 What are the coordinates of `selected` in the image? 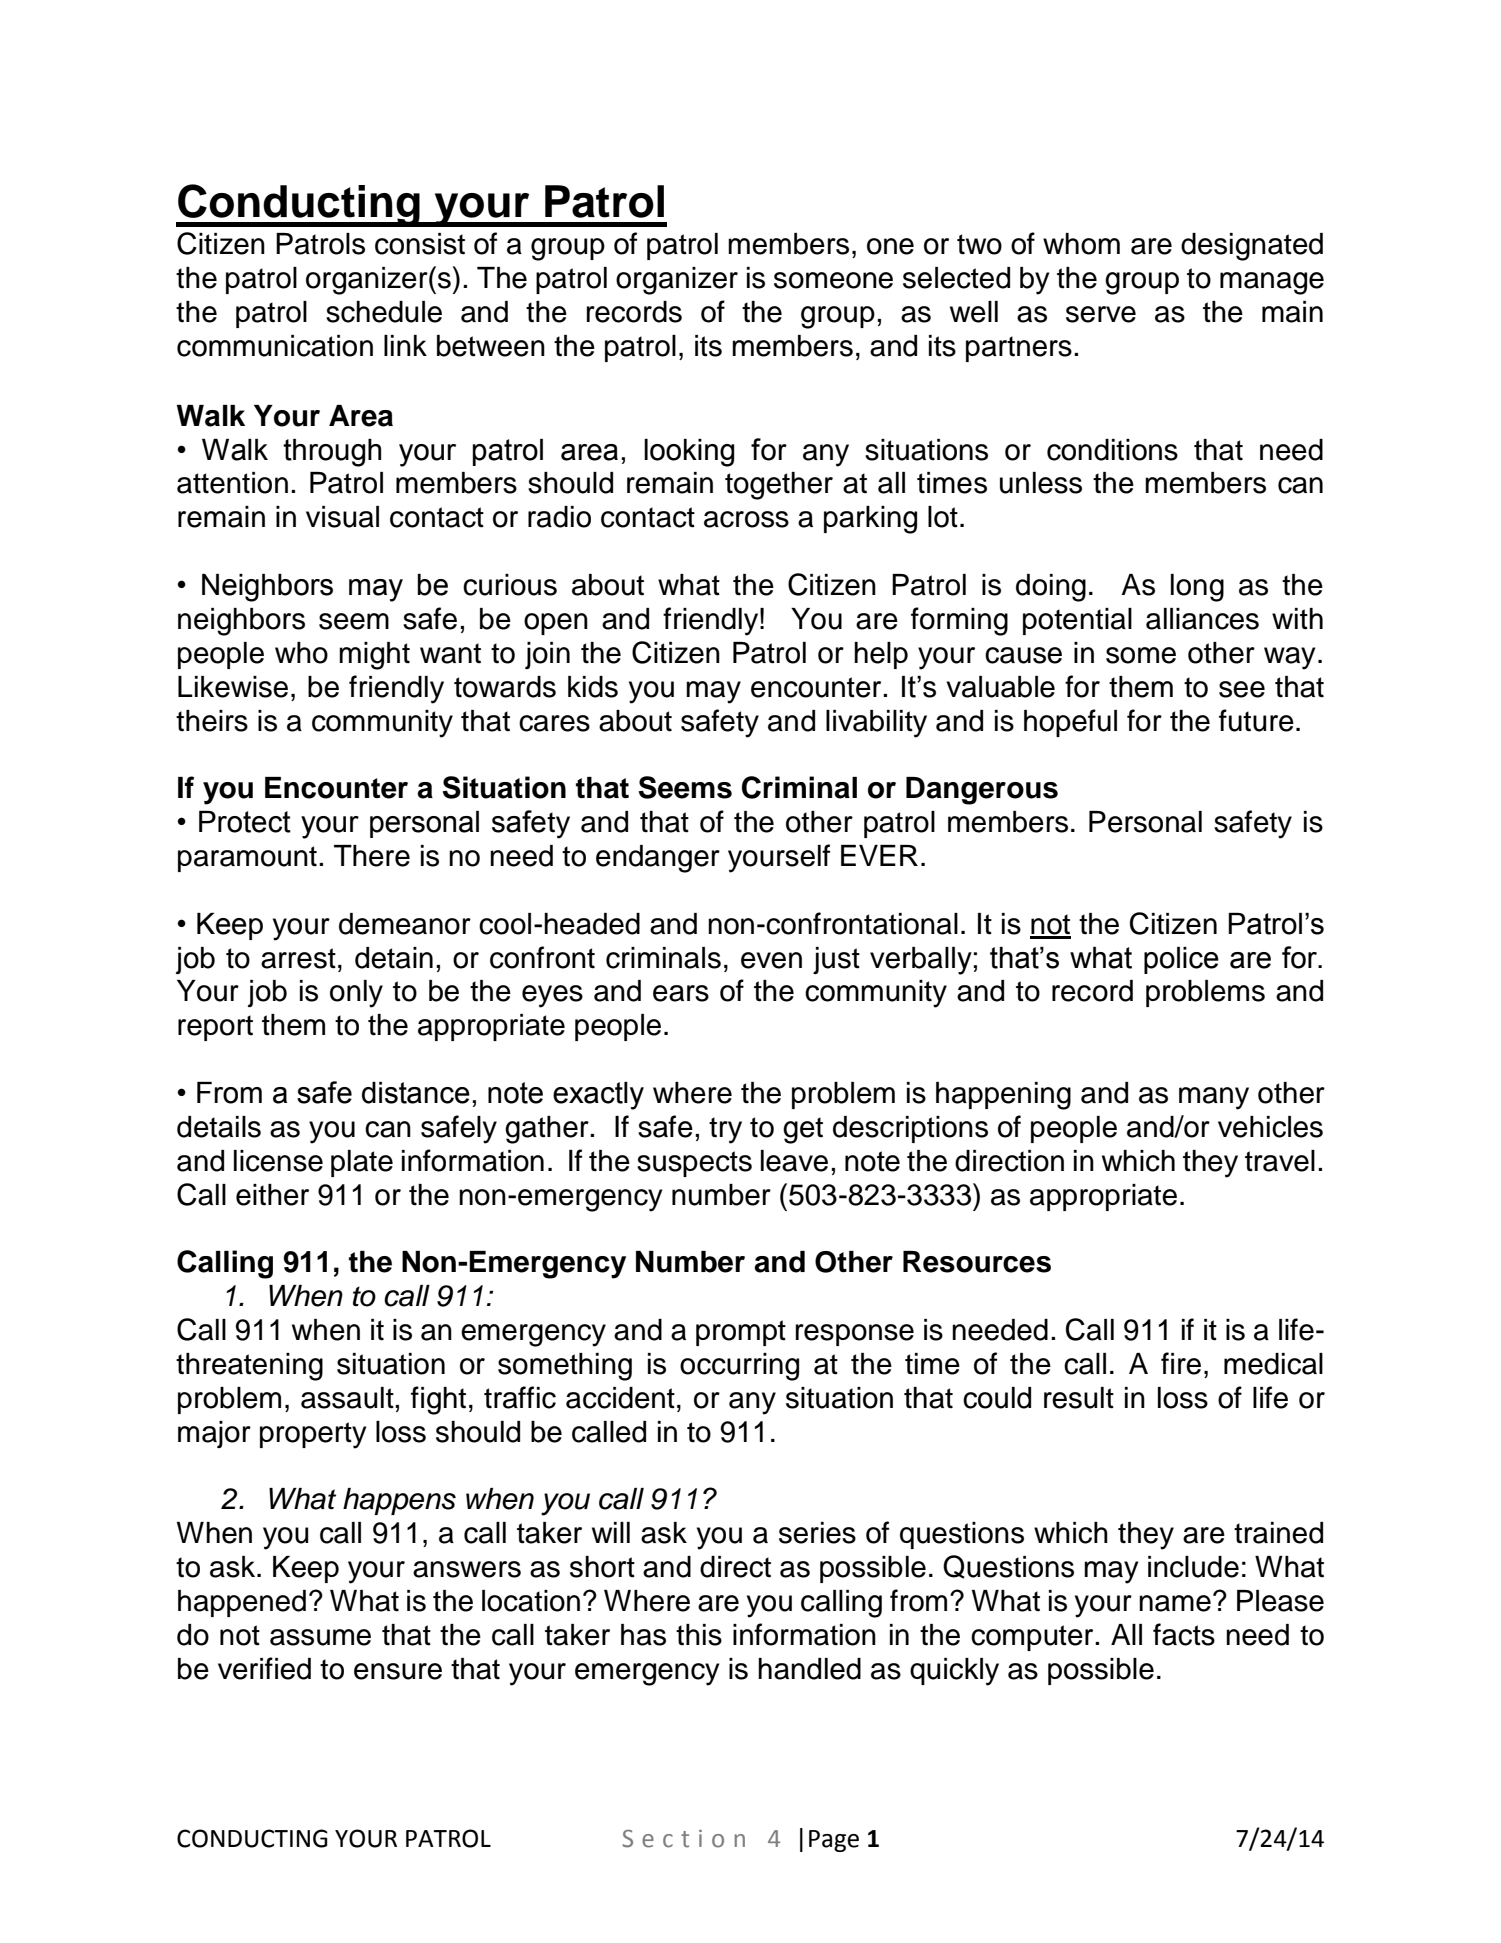 It's located at (956, 278).
